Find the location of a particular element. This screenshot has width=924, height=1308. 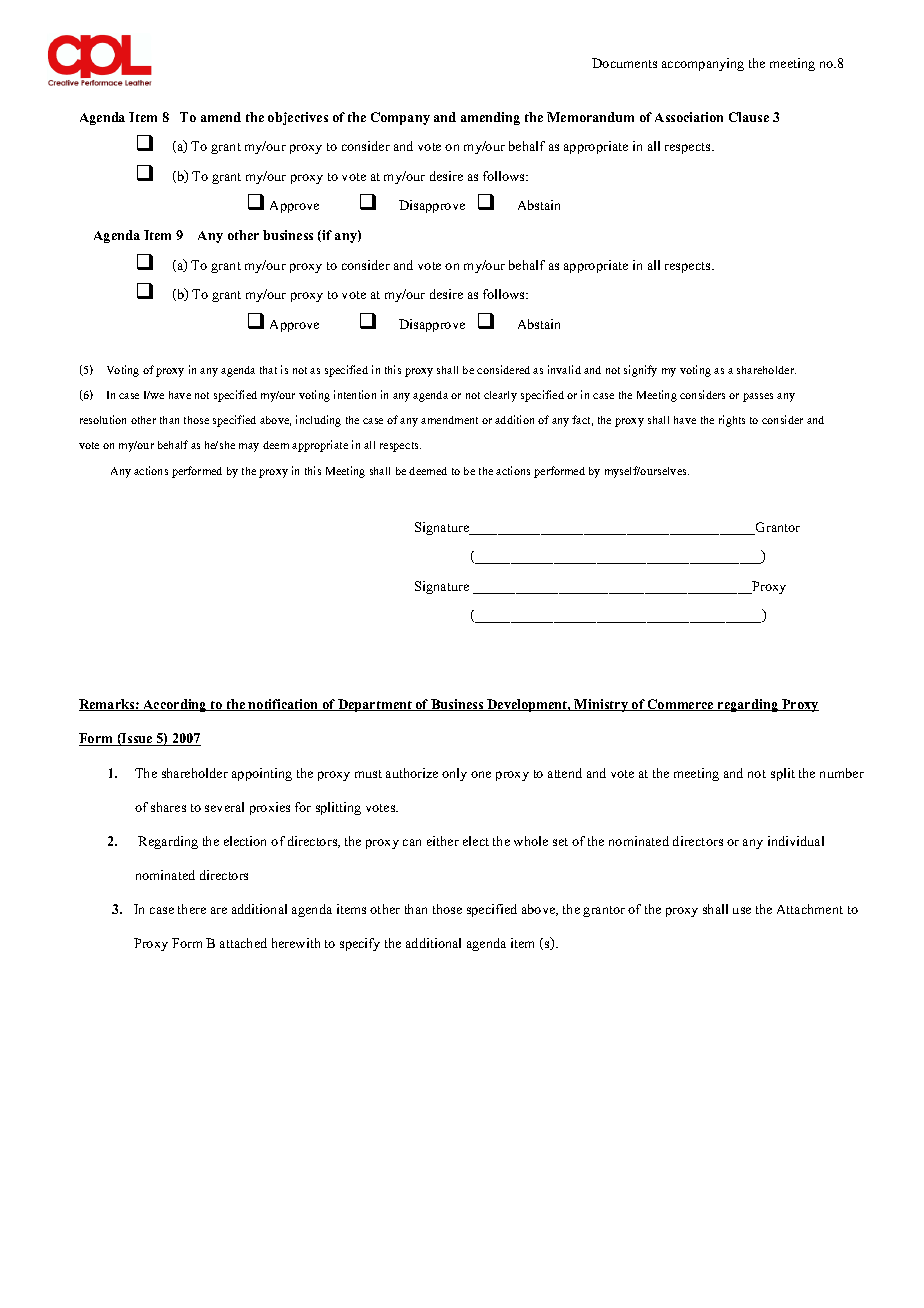

fact is located at coordinates (582, 420).
